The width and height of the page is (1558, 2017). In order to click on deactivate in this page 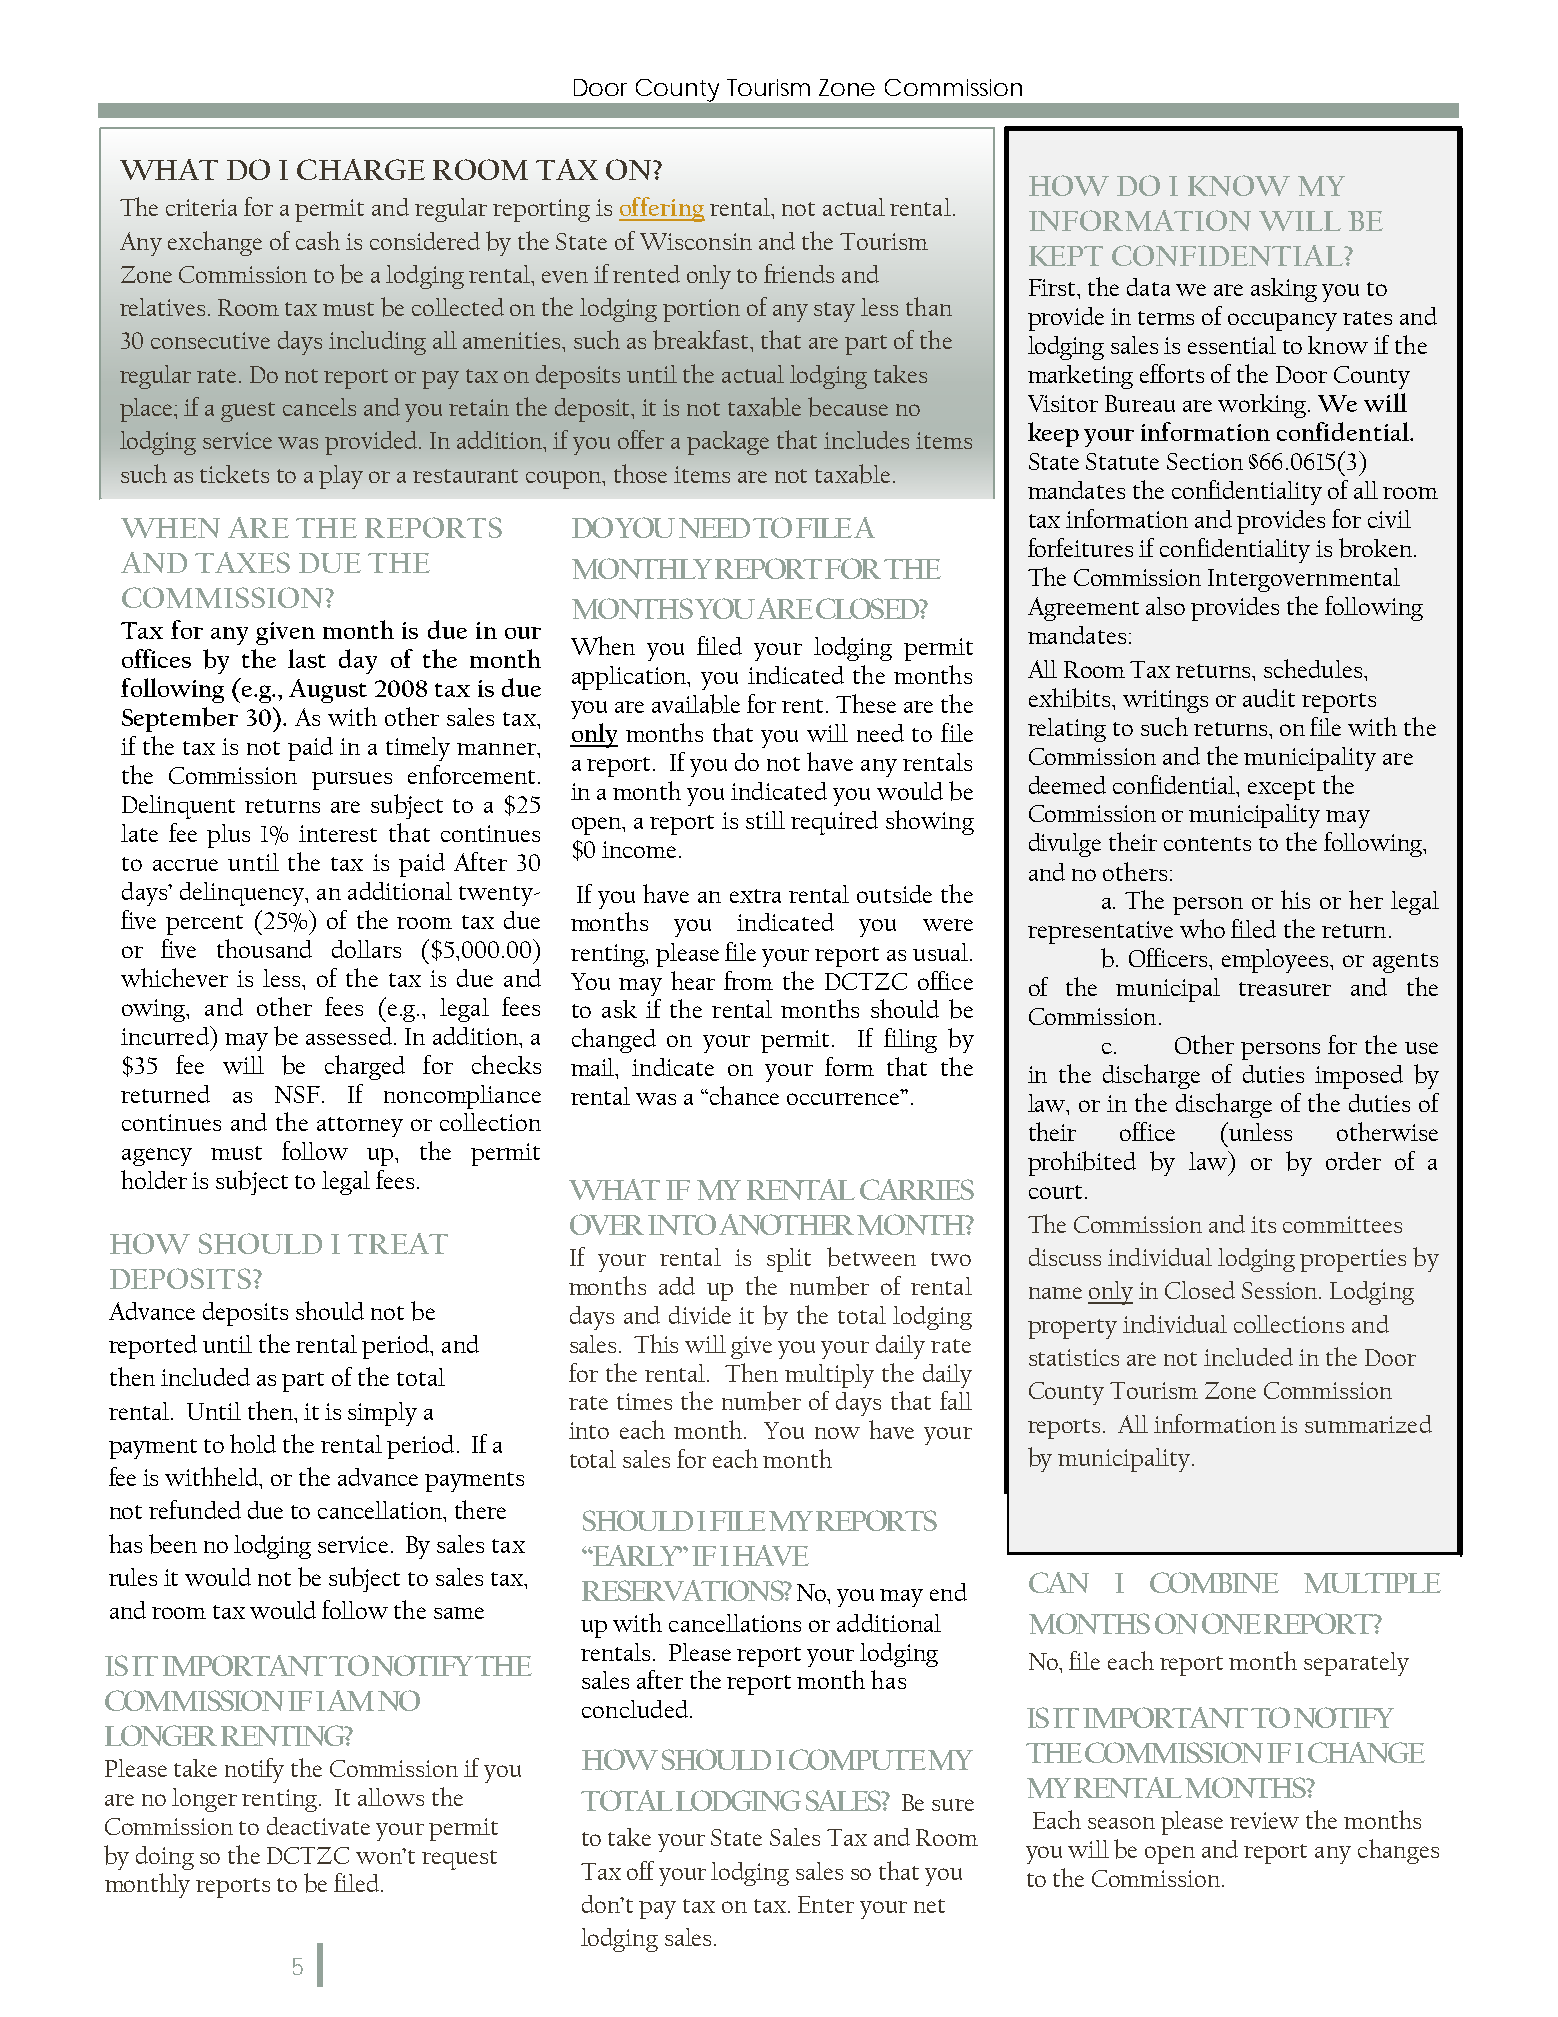, I will do `click(318, 1826)`.
